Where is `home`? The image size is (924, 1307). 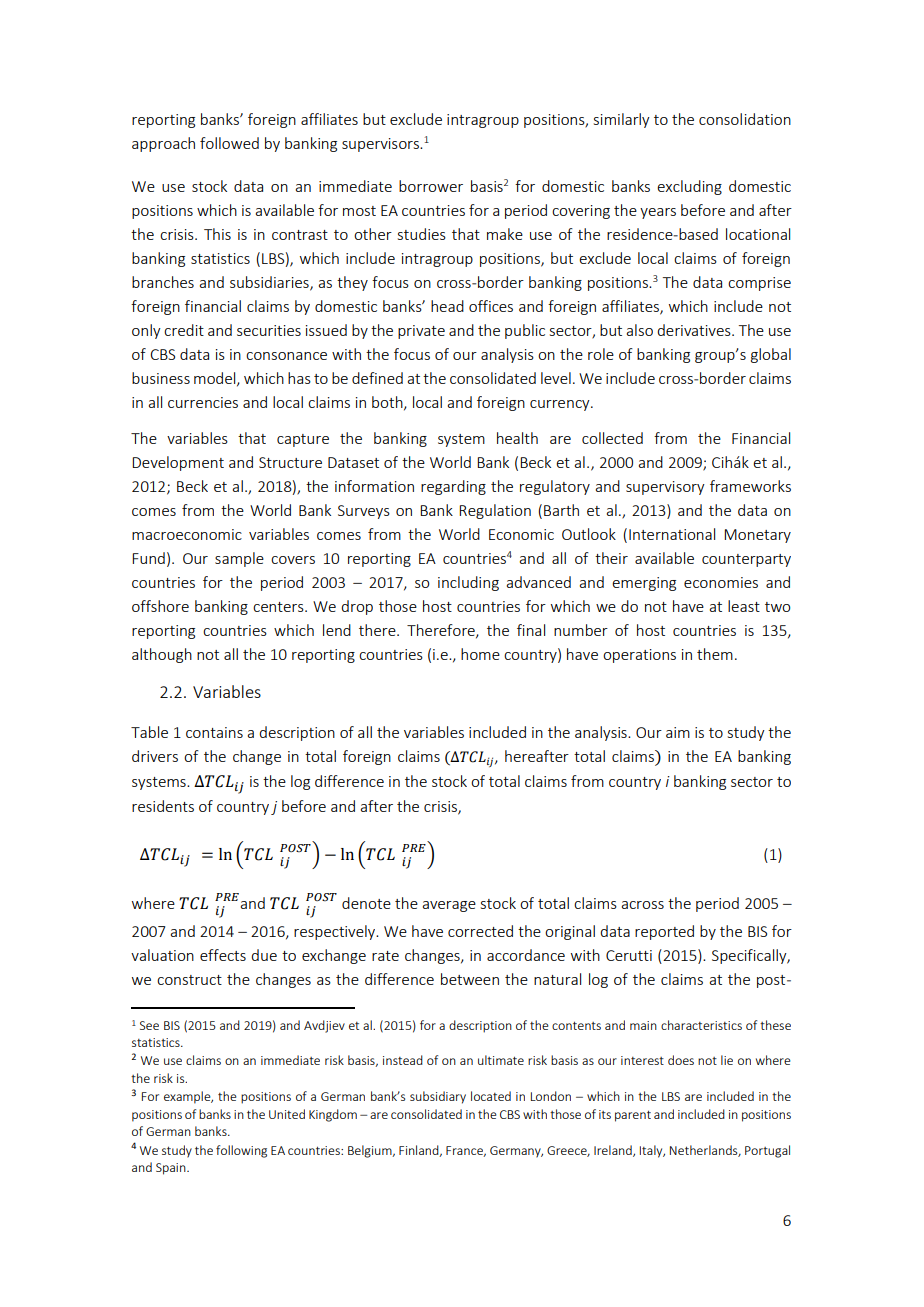 home is located at coordinates (480, 654).
